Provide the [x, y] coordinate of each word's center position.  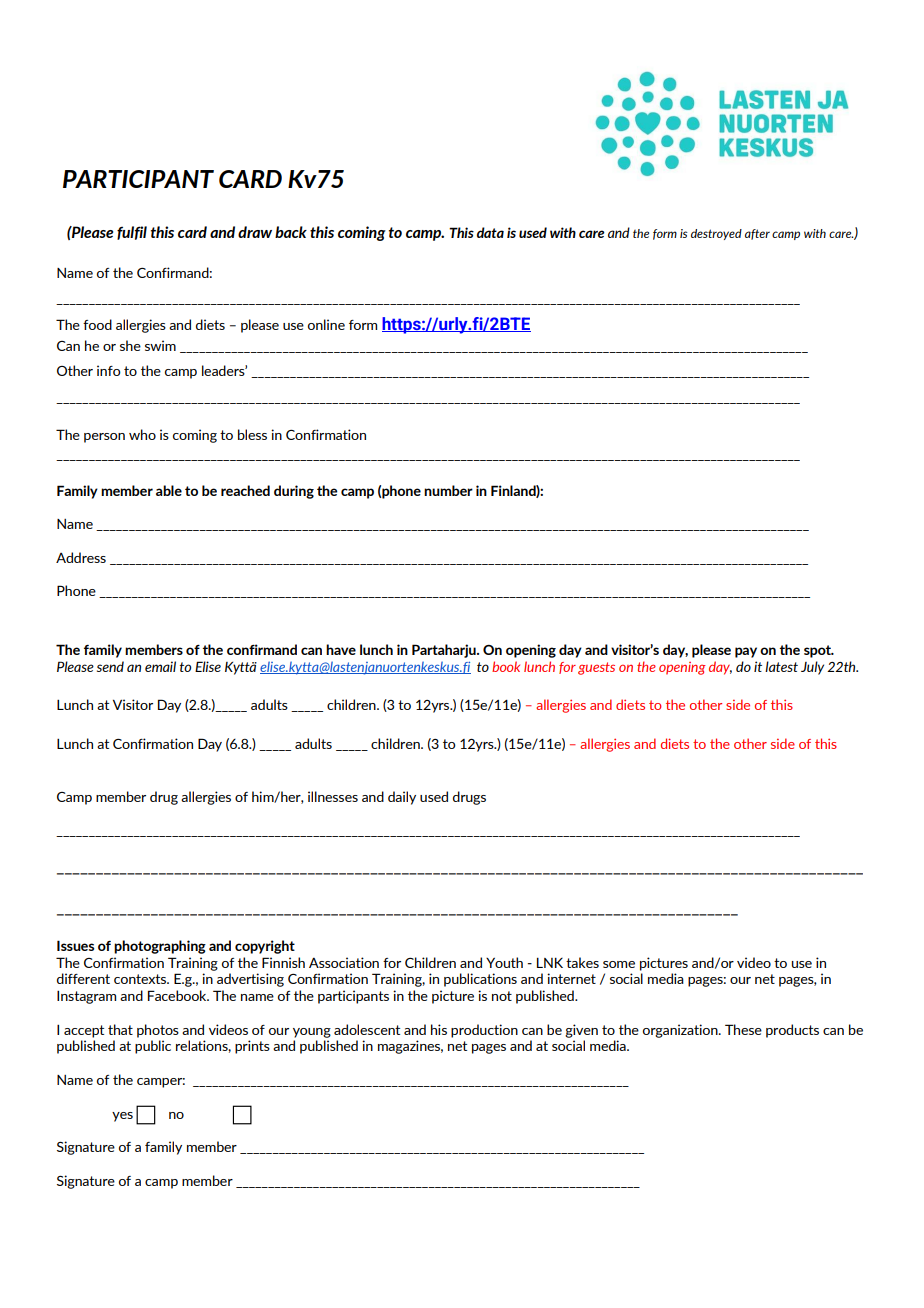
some [619, 964]
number [448, 490]
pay [746, 652]
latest [781, 666]
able [169, 490]
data [490, 232]
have [341, 649]
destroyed [716, 234]
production [484, 1031]
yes [122, 1117]
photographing [160, 947]
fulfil [132, 233]
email [160, 666]
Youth [504, 962]
